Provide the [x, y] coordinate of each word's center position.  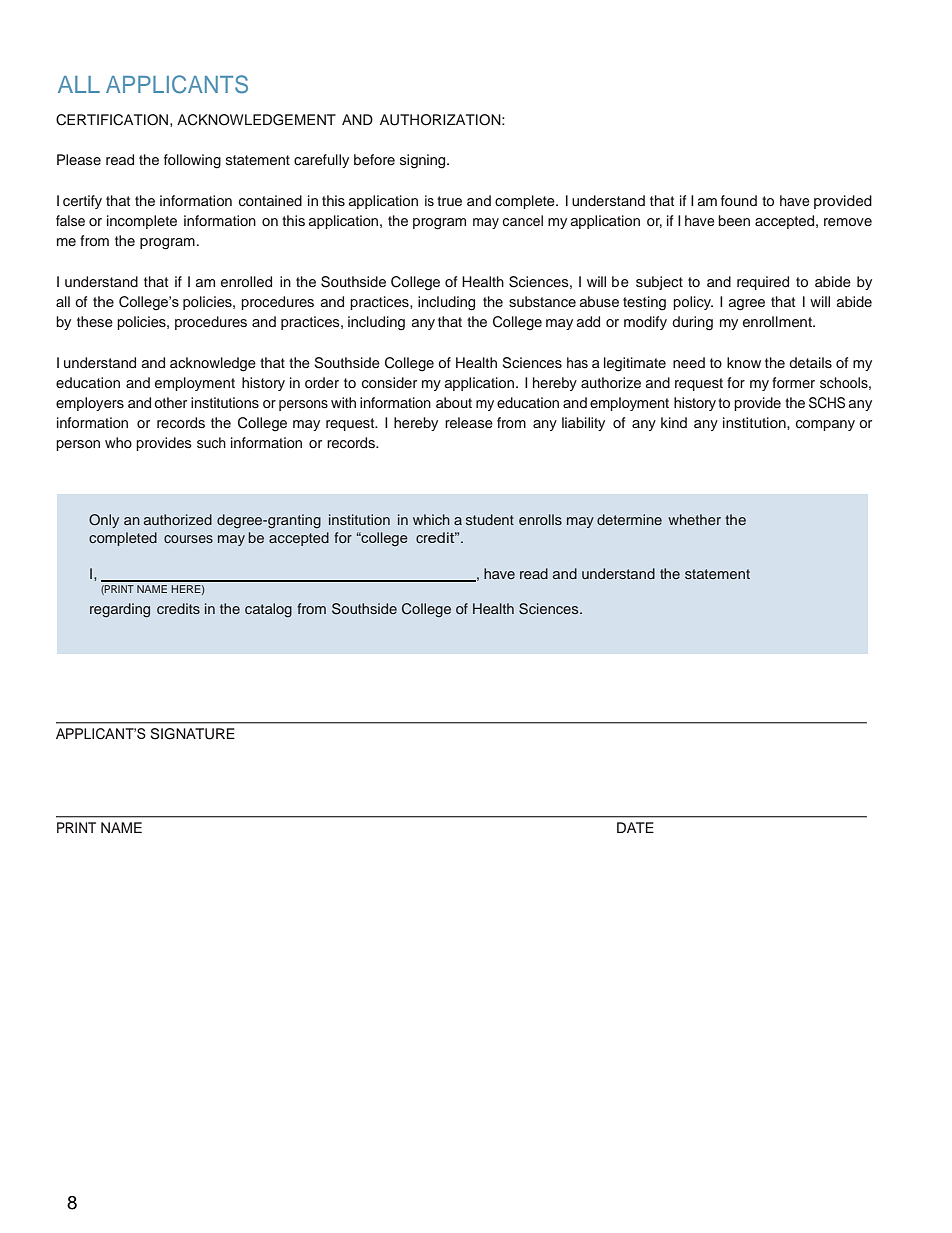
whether [694, 519]
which [431, 519]
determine [629, 519]
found [739, 200]
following [192, 161]
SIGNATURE [192, 734]
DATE [635, 827]
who [118, 442]
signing [424, 161]
